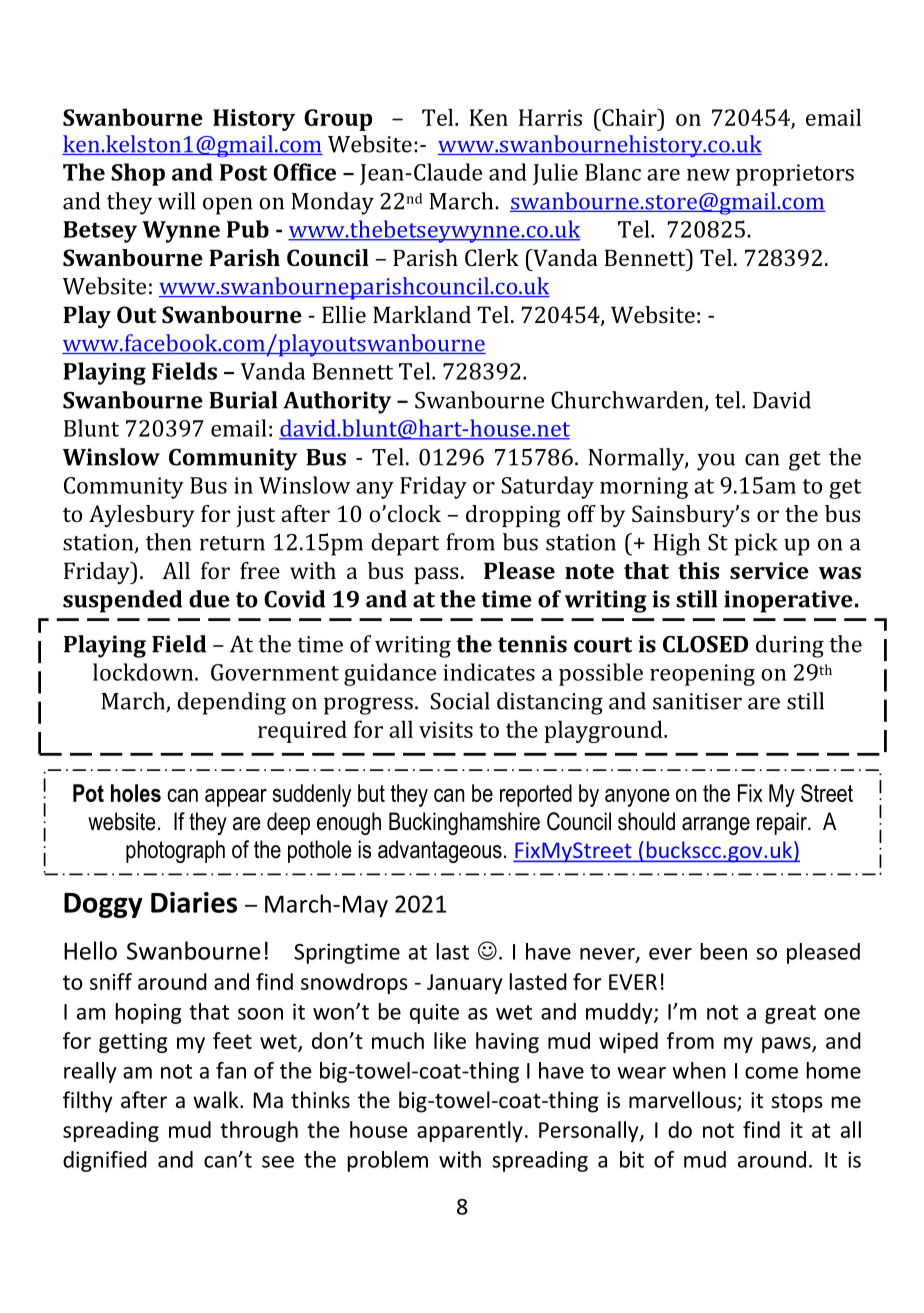  What do you see at coordinates (243, 400) in the document?
I see `Burial` at bounding box center [243, 400].
